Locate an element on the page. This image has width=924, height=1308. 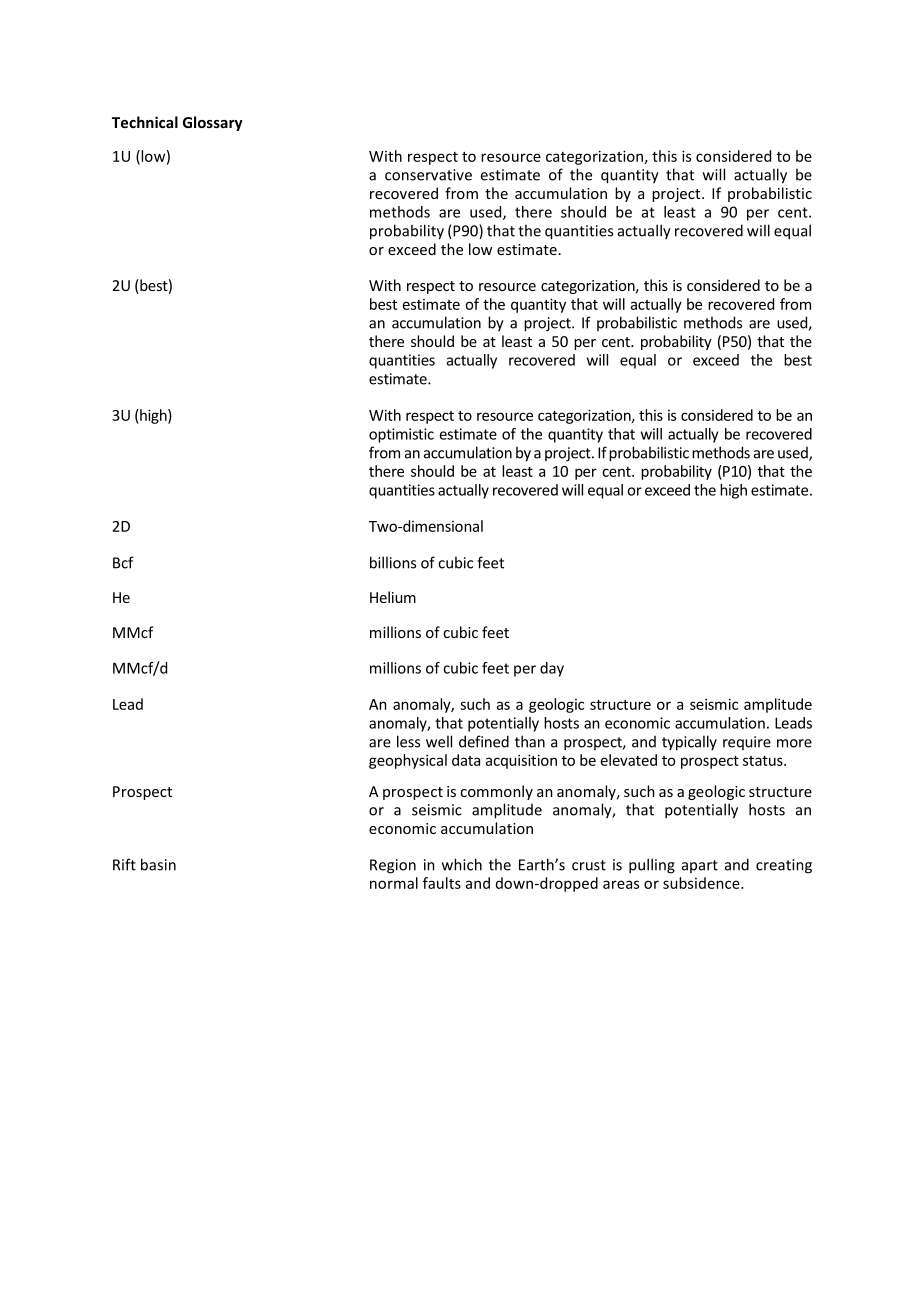
conservative is located at coordinates (428, 175).
